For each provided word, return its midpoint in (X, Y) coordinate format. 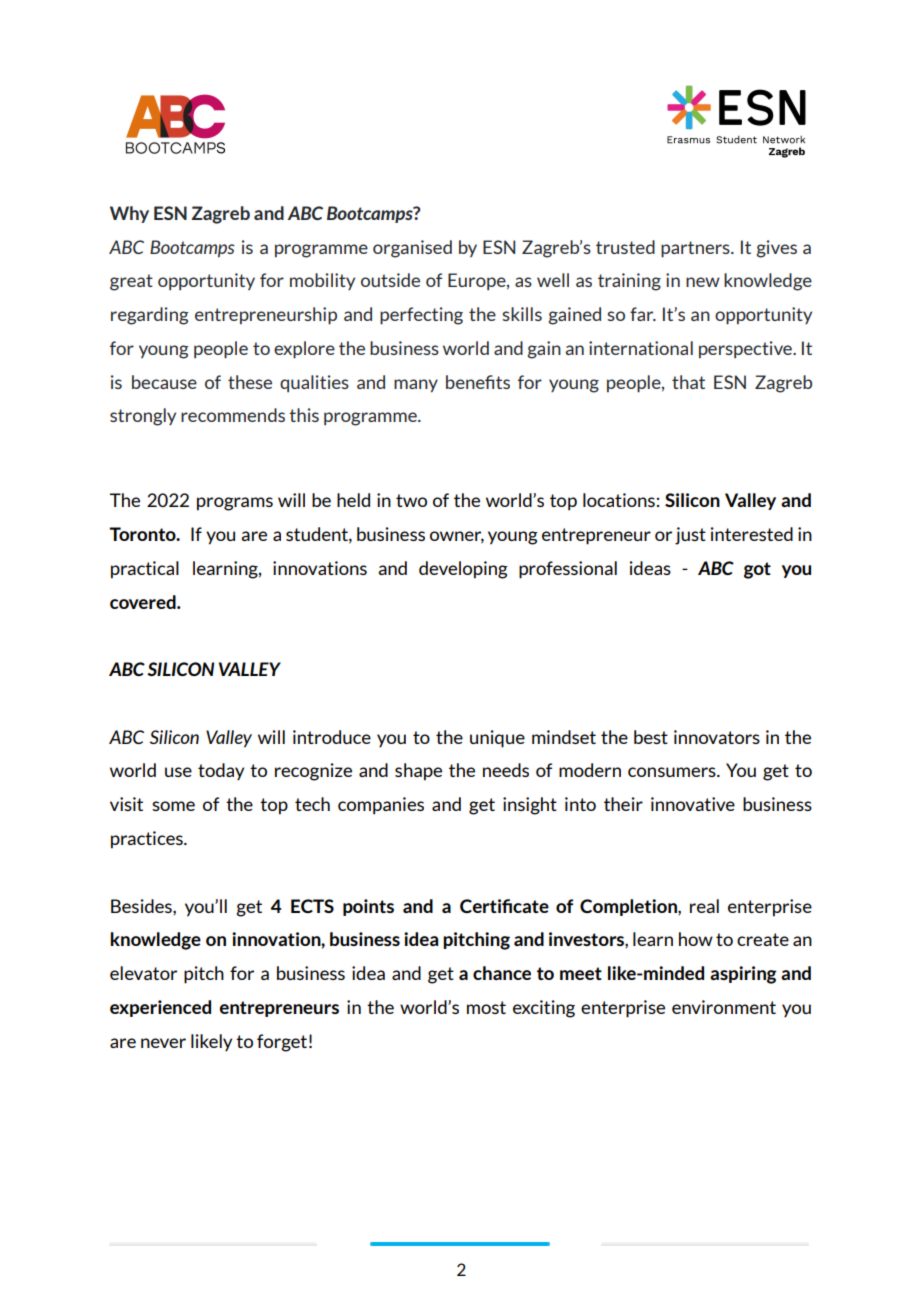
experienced (160, 1008)
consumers (673, 772)
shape (418, 772)
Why (129, 214)
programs (235, 504)
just (690, 536)
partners (696, 249)
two (411, 500)
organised (412, 249)
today (221, 771)
